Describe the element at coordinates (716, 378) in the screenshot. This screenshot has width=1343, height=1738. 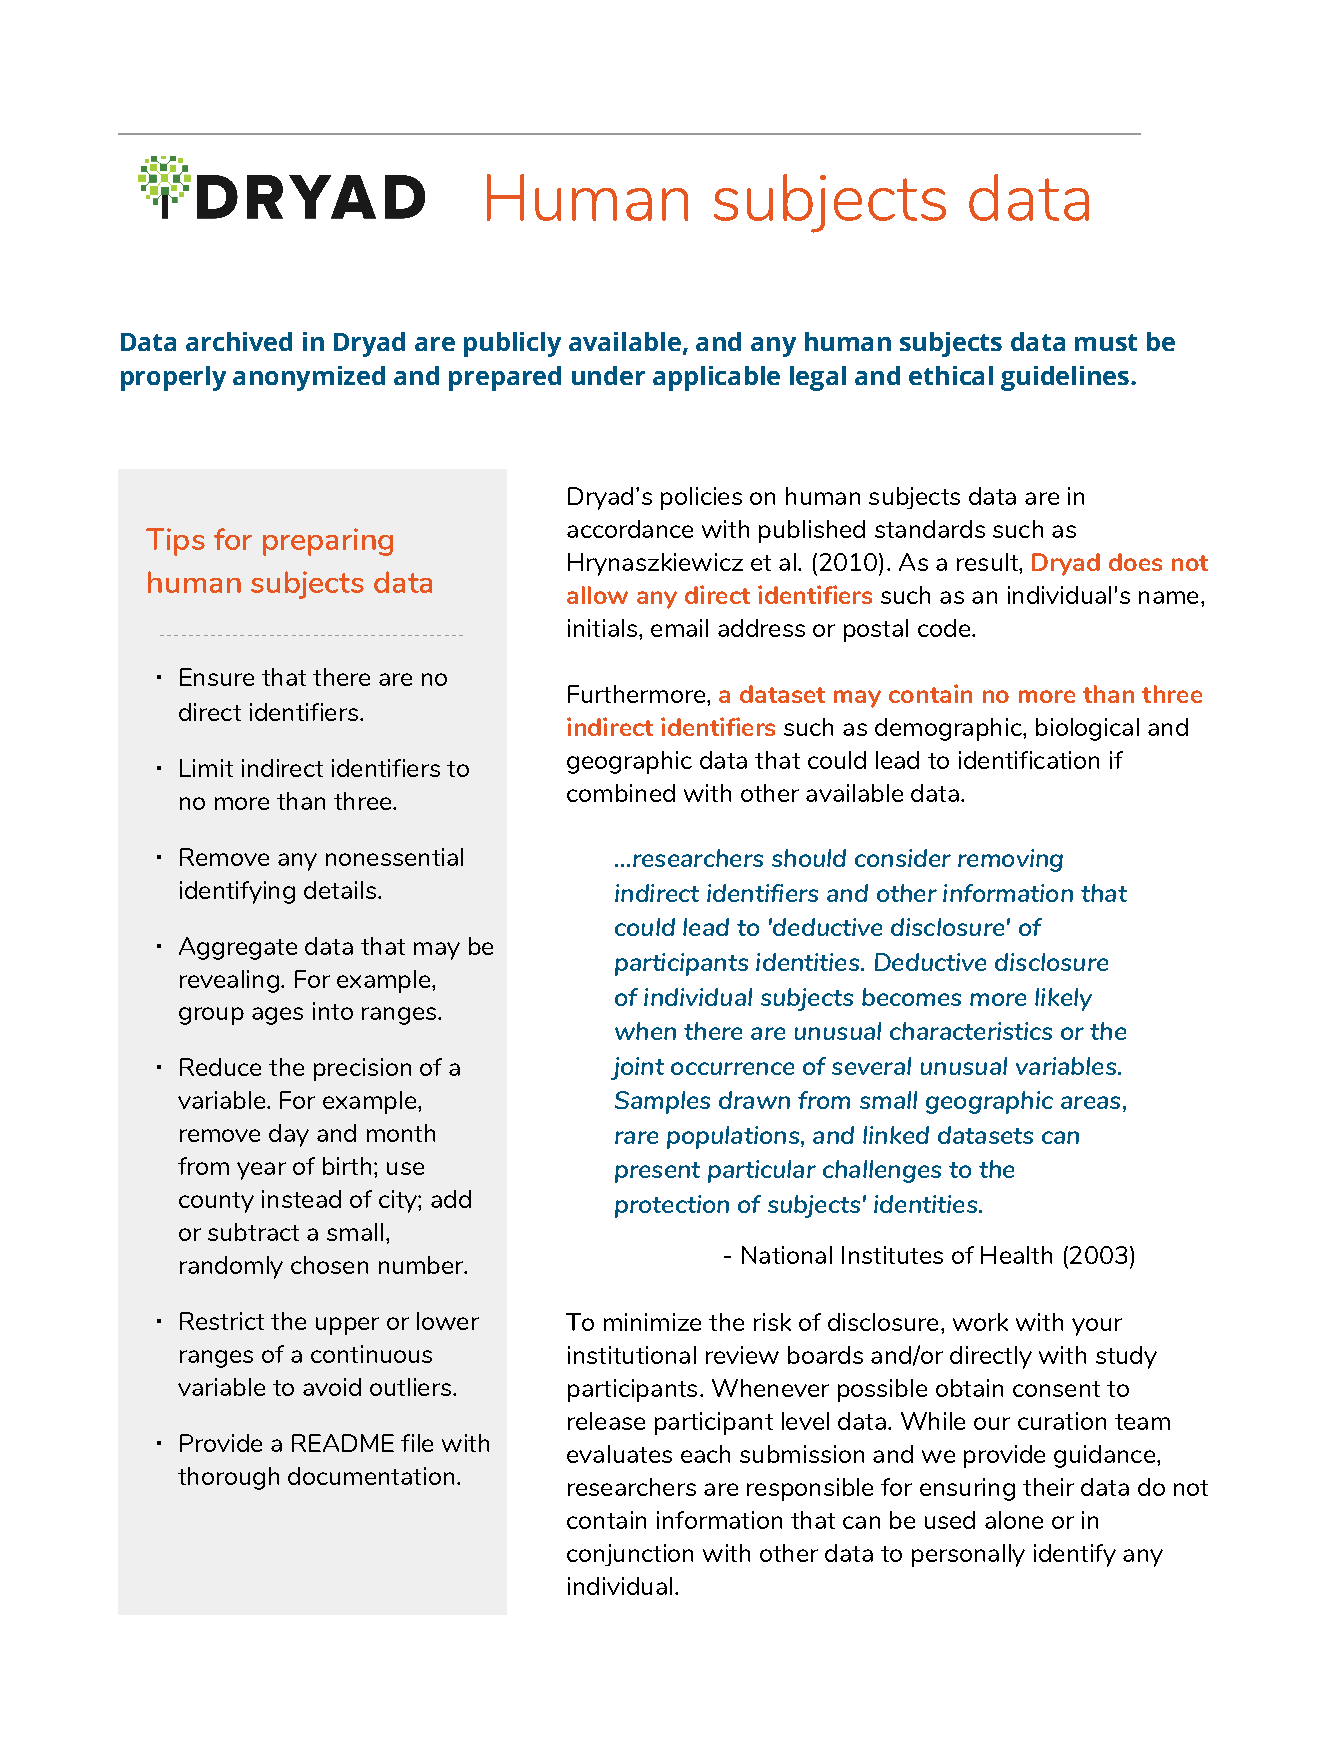
I see `applicable` at that location.
